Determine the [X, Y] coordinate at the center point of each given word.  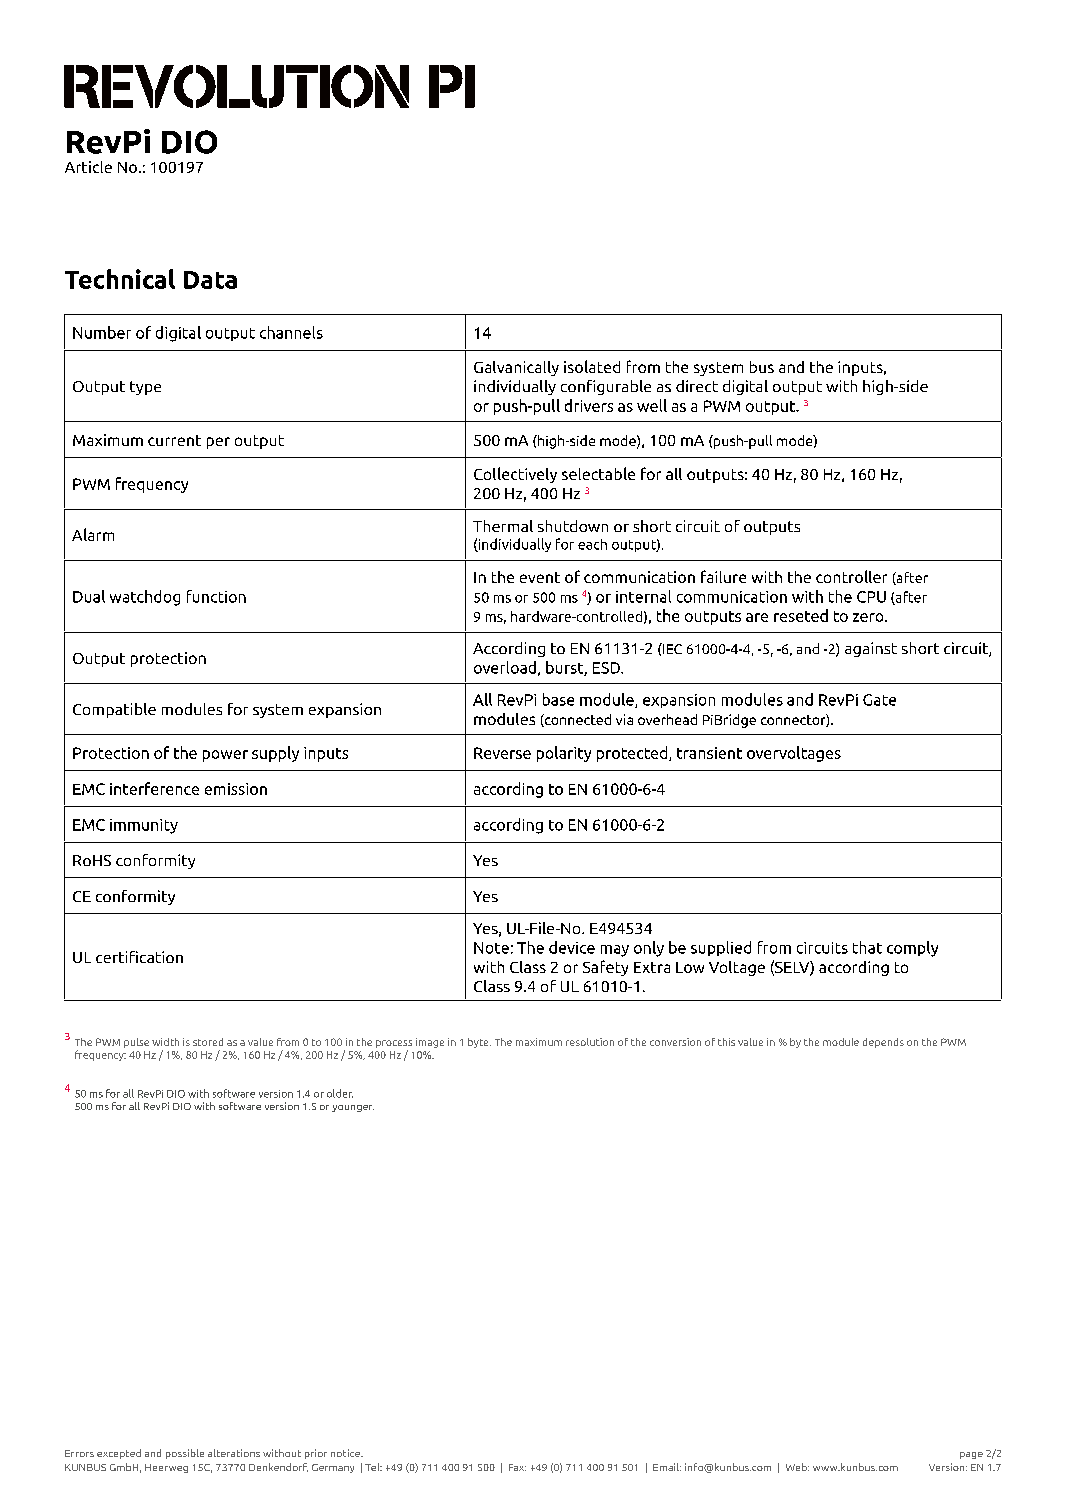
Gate [879, 700]
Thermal [503, 526]
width [165, 1042]
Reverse [502, 753]
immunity [144, 826]
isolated [592, 366]
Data [210, 280]
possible [185, 1454]
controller [851, 576]
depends [883, 1043]
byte [479, 1043]
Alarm [93, 534]
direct [697, 386]
